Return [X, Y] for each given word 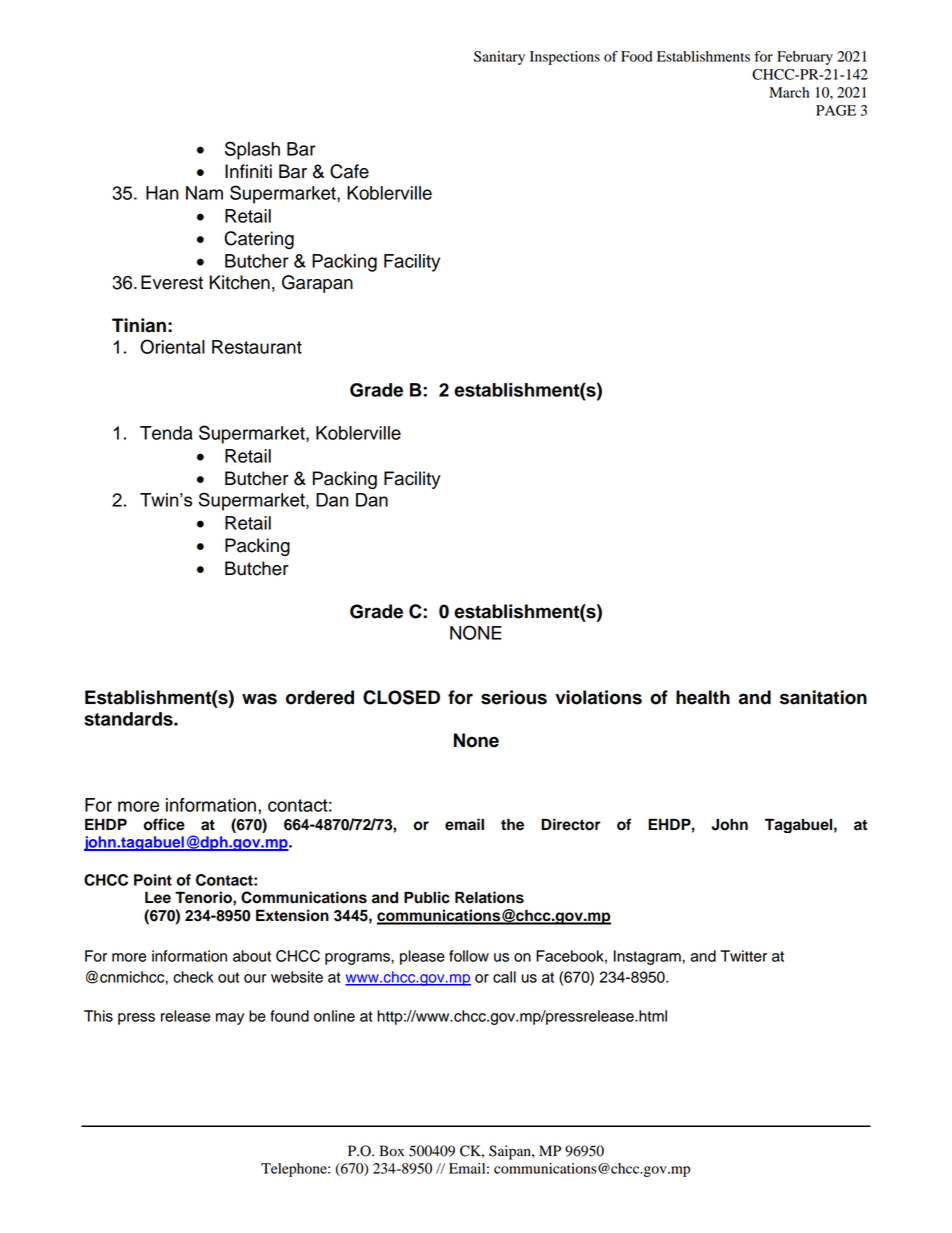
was [259, 699]
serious [514, 697]
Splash [252, 150]
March [789, 92]
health [703, 697]
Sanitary [499, 58]
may [230, 1019]
